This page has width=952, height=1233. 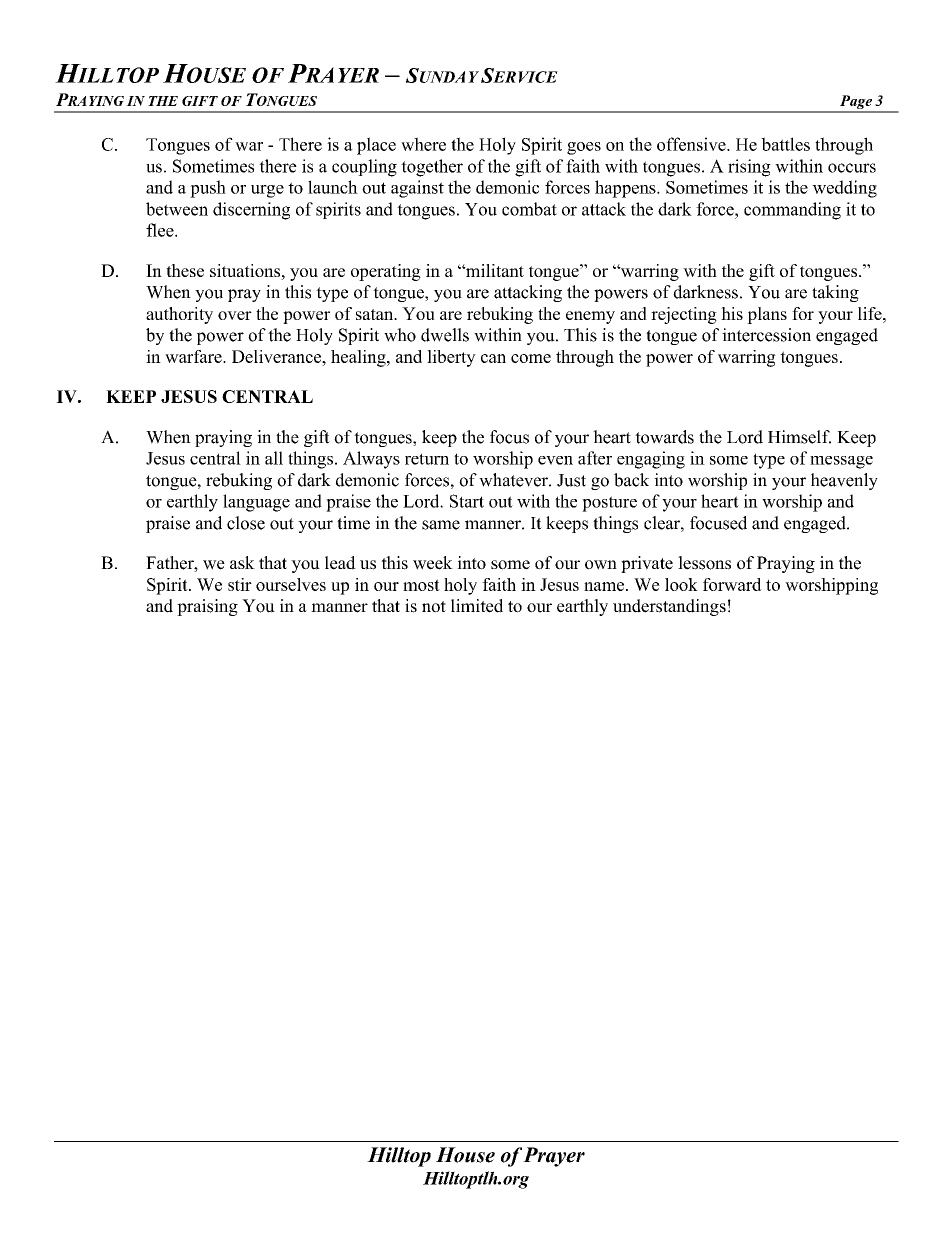 What do you see at coordinates (785, 144) in the page?
I see `battles` at bounding box center [785, 144].
